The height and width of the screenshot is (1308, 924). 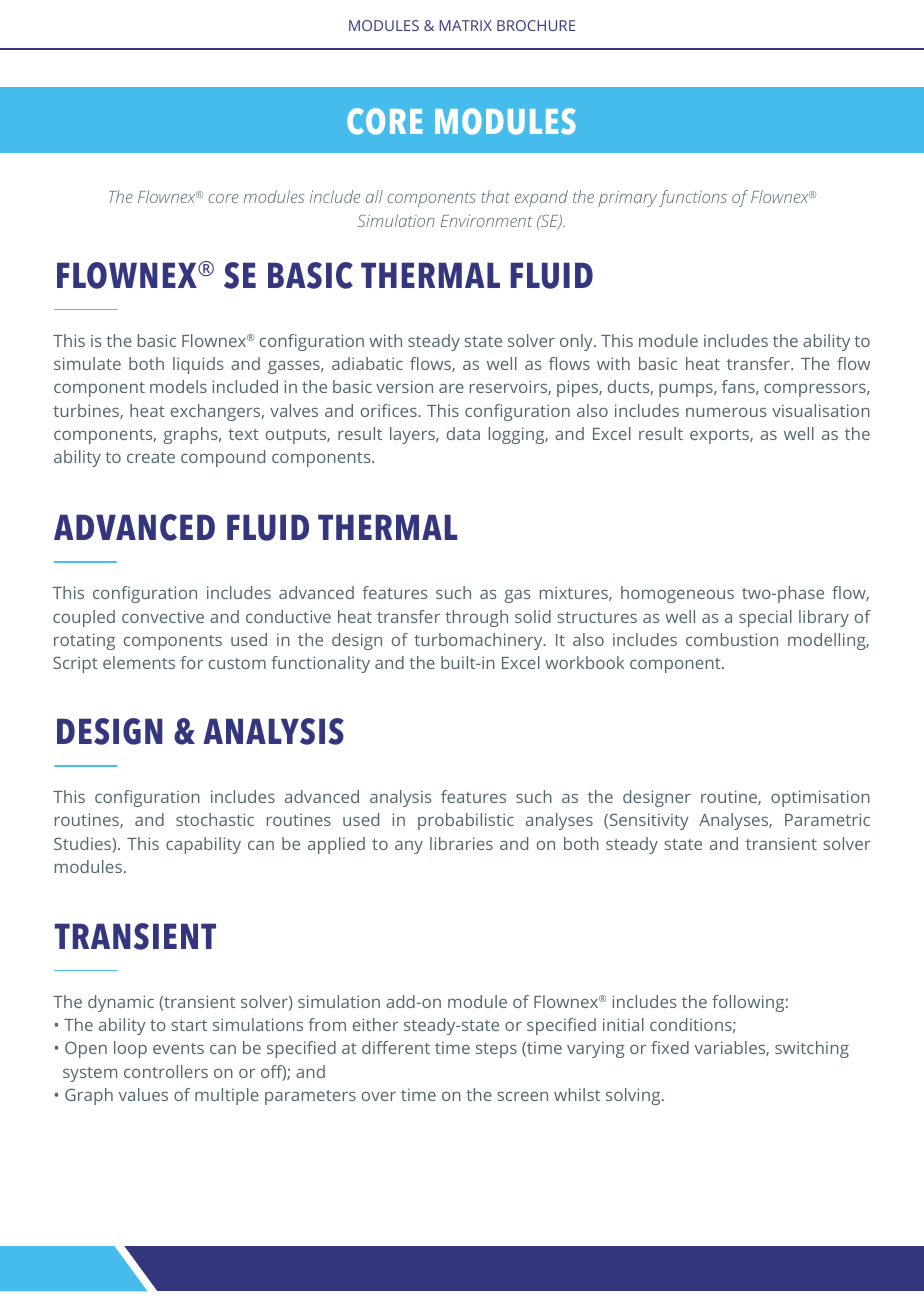 What do you see at coordinates (374, 196) in the screenshot?
I see `all` at bounding box center [374, 196].
